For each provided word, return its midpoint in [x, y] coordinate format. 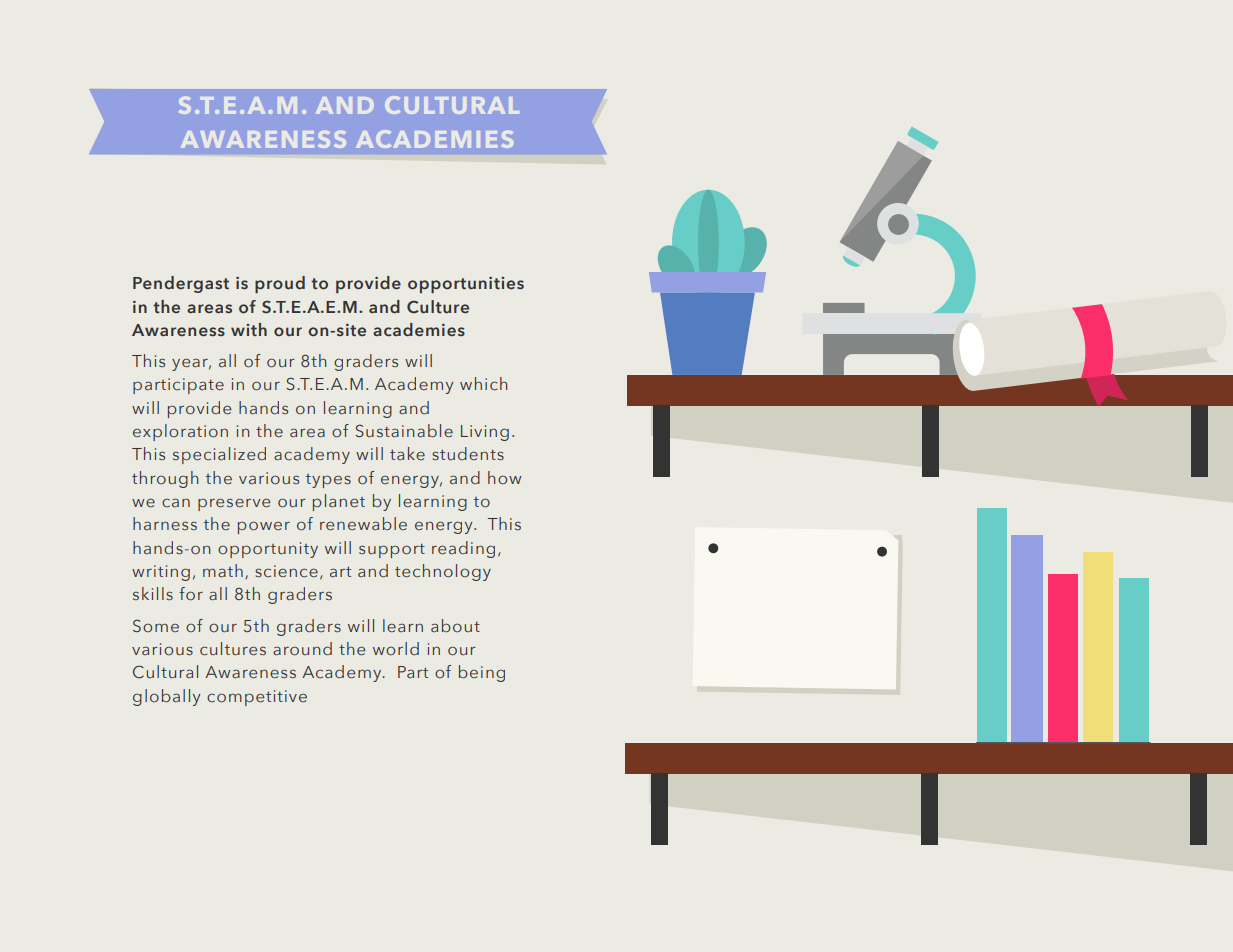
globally [166, 697]
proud [280, 284]
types [328, 481]
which [484, 384]
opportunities [466, 285]
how [504, 477]
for [191, 594]
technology [443, 572]
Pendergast [181, 284]
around [302, 649]
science [286, 571]
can [176, 502]
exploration [180, 432]
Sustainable [404, 430]
